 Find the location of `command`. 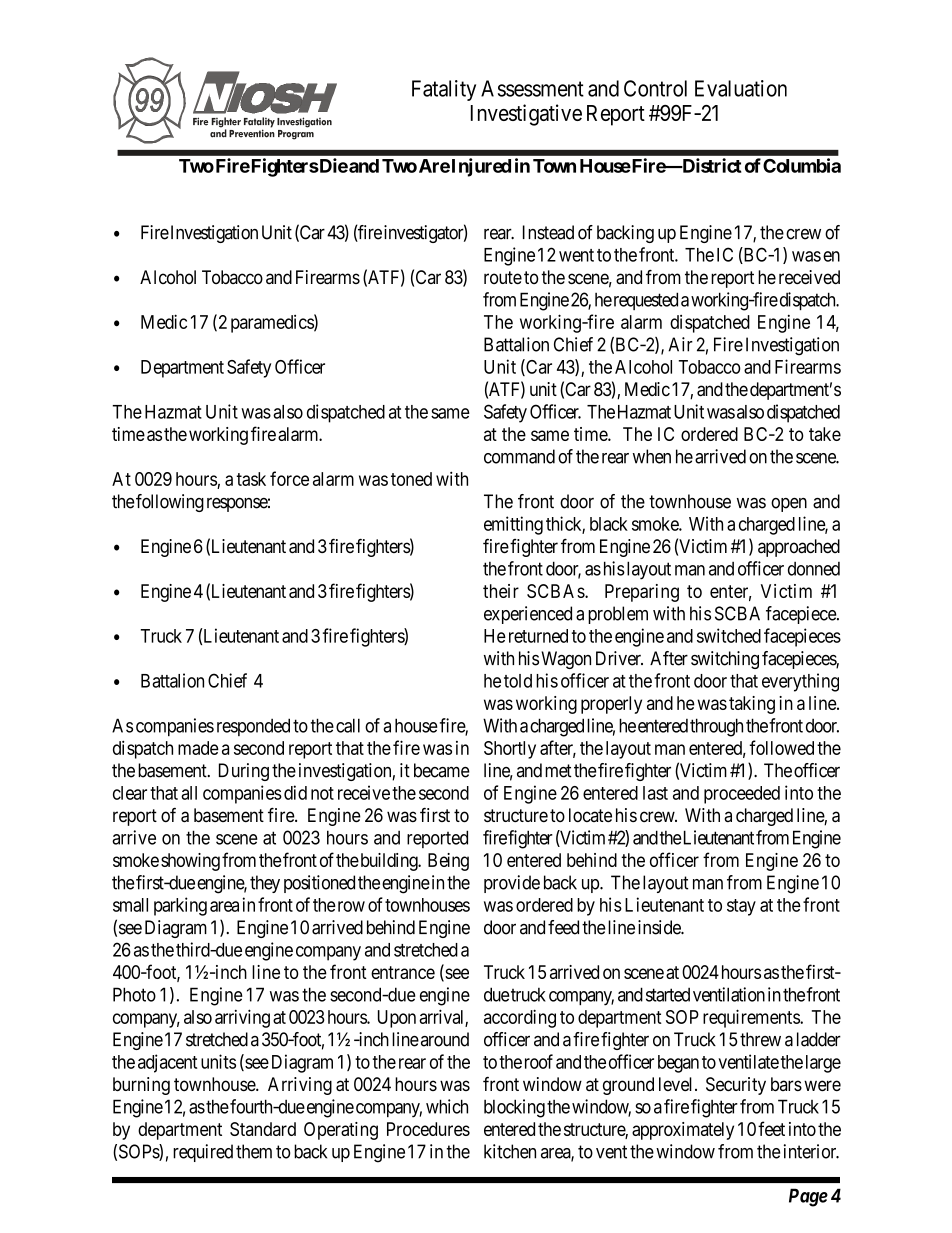

command is located at coordinates (519, 456).
